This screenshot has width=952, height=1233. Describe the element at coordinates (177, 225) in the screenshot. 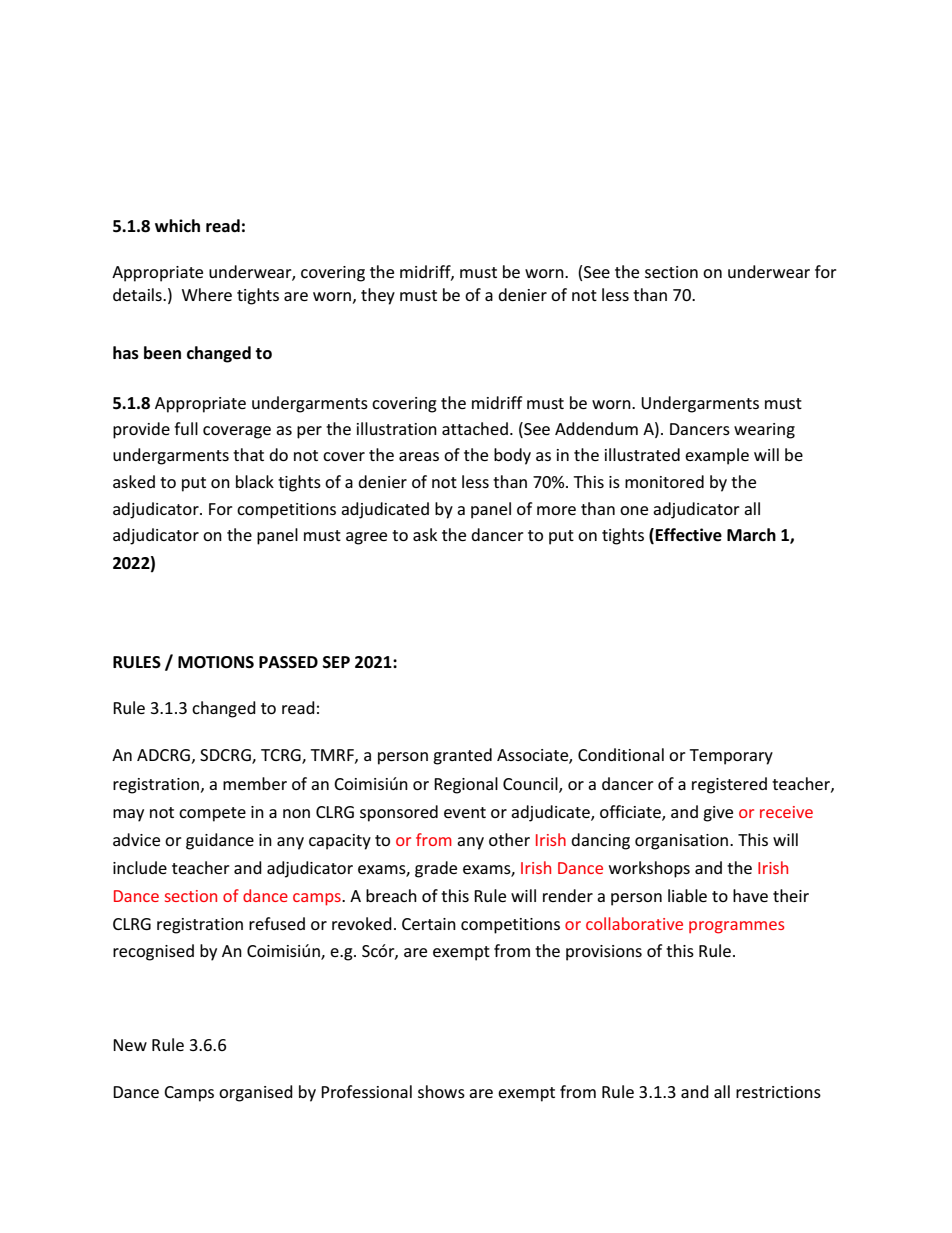

I see `which` at that location.
